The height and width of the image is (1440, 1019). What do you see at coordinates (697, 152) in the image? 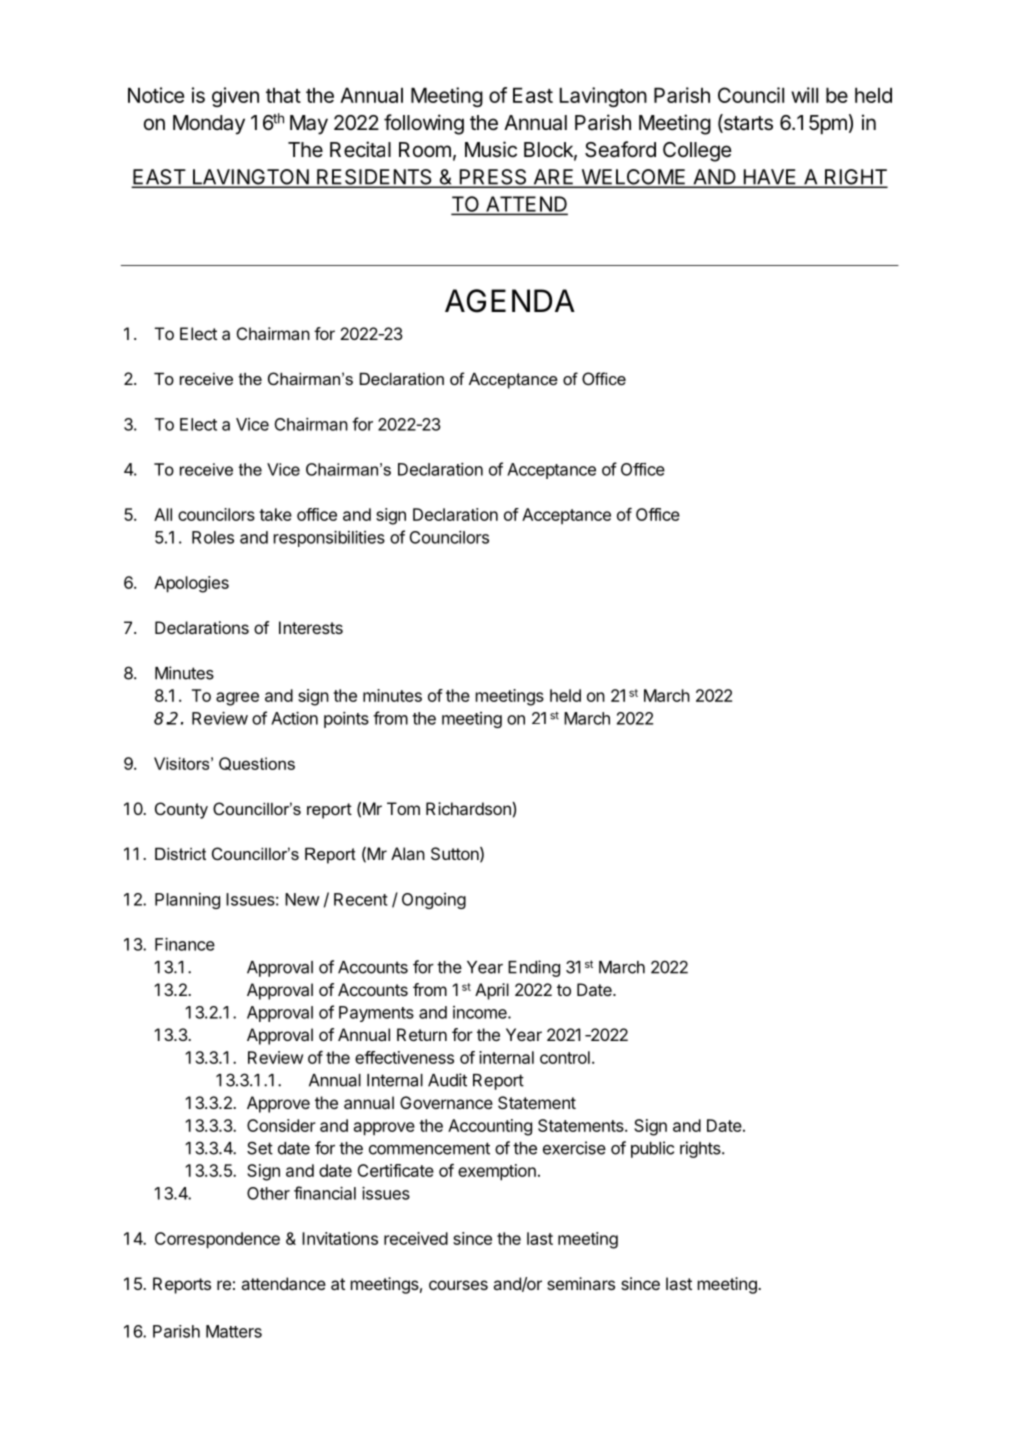
I see `College` at bounding box center [697, 152].
